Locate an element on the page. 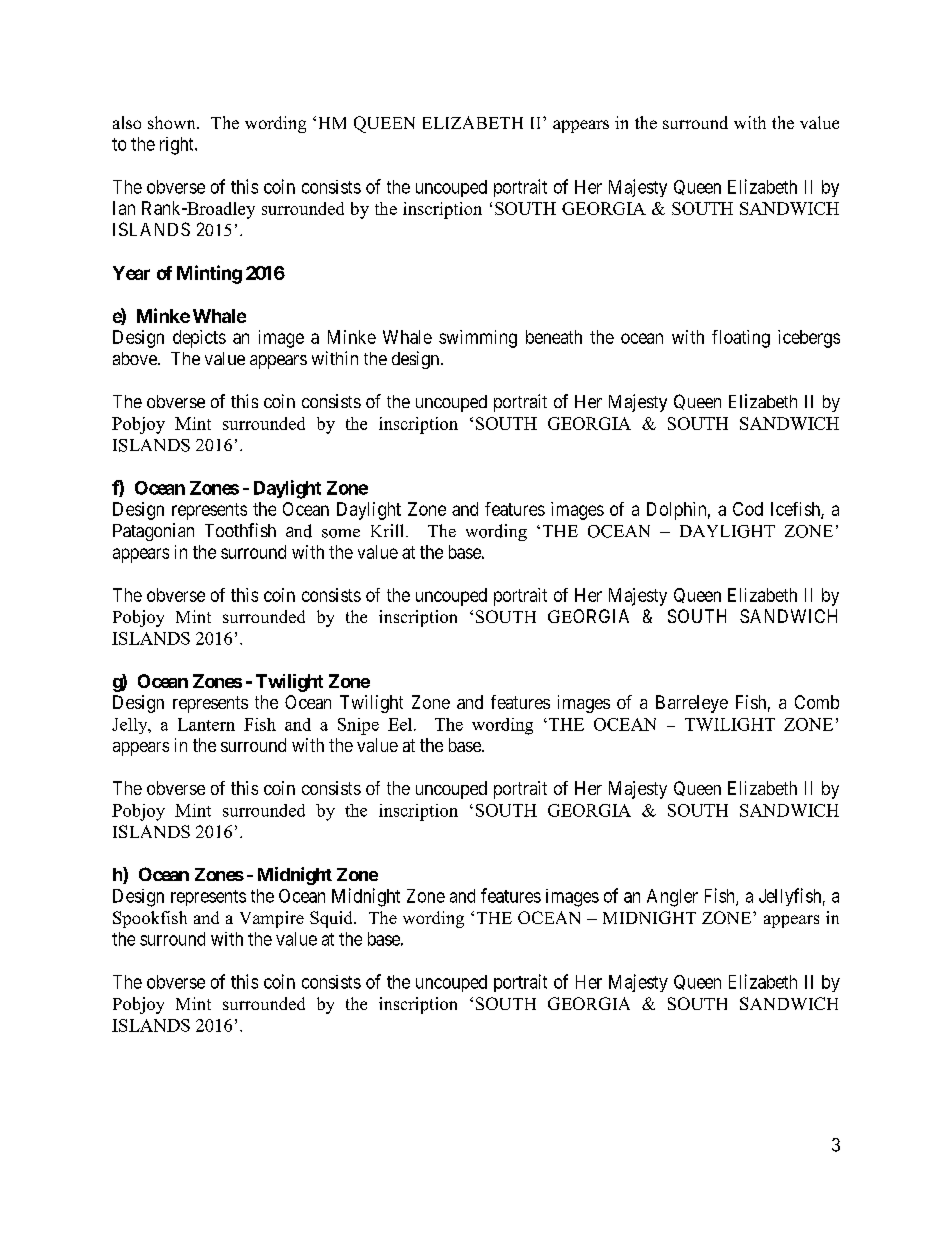  floating is located at coordinates (741, 339).
